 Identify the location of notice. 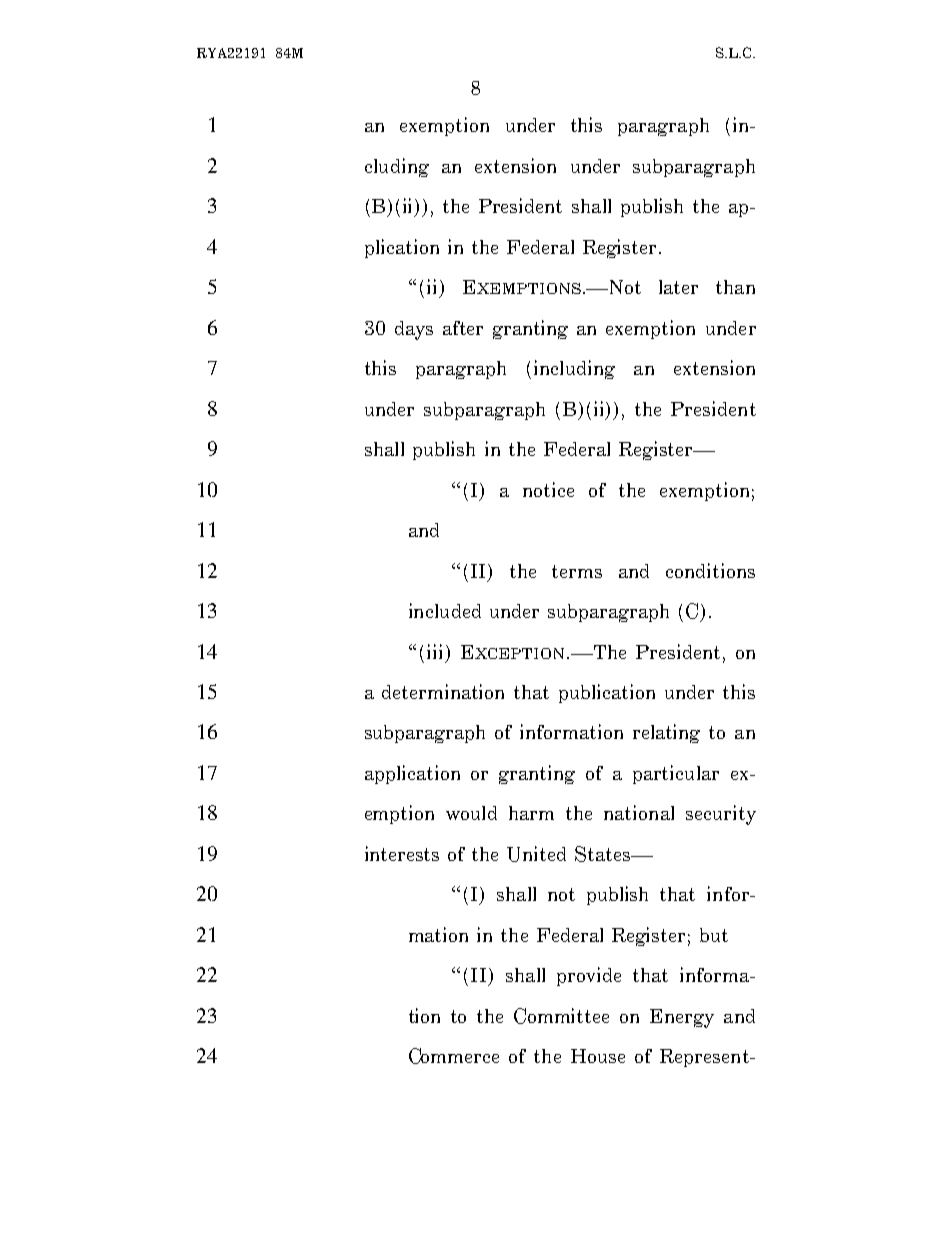
(548, 489).
